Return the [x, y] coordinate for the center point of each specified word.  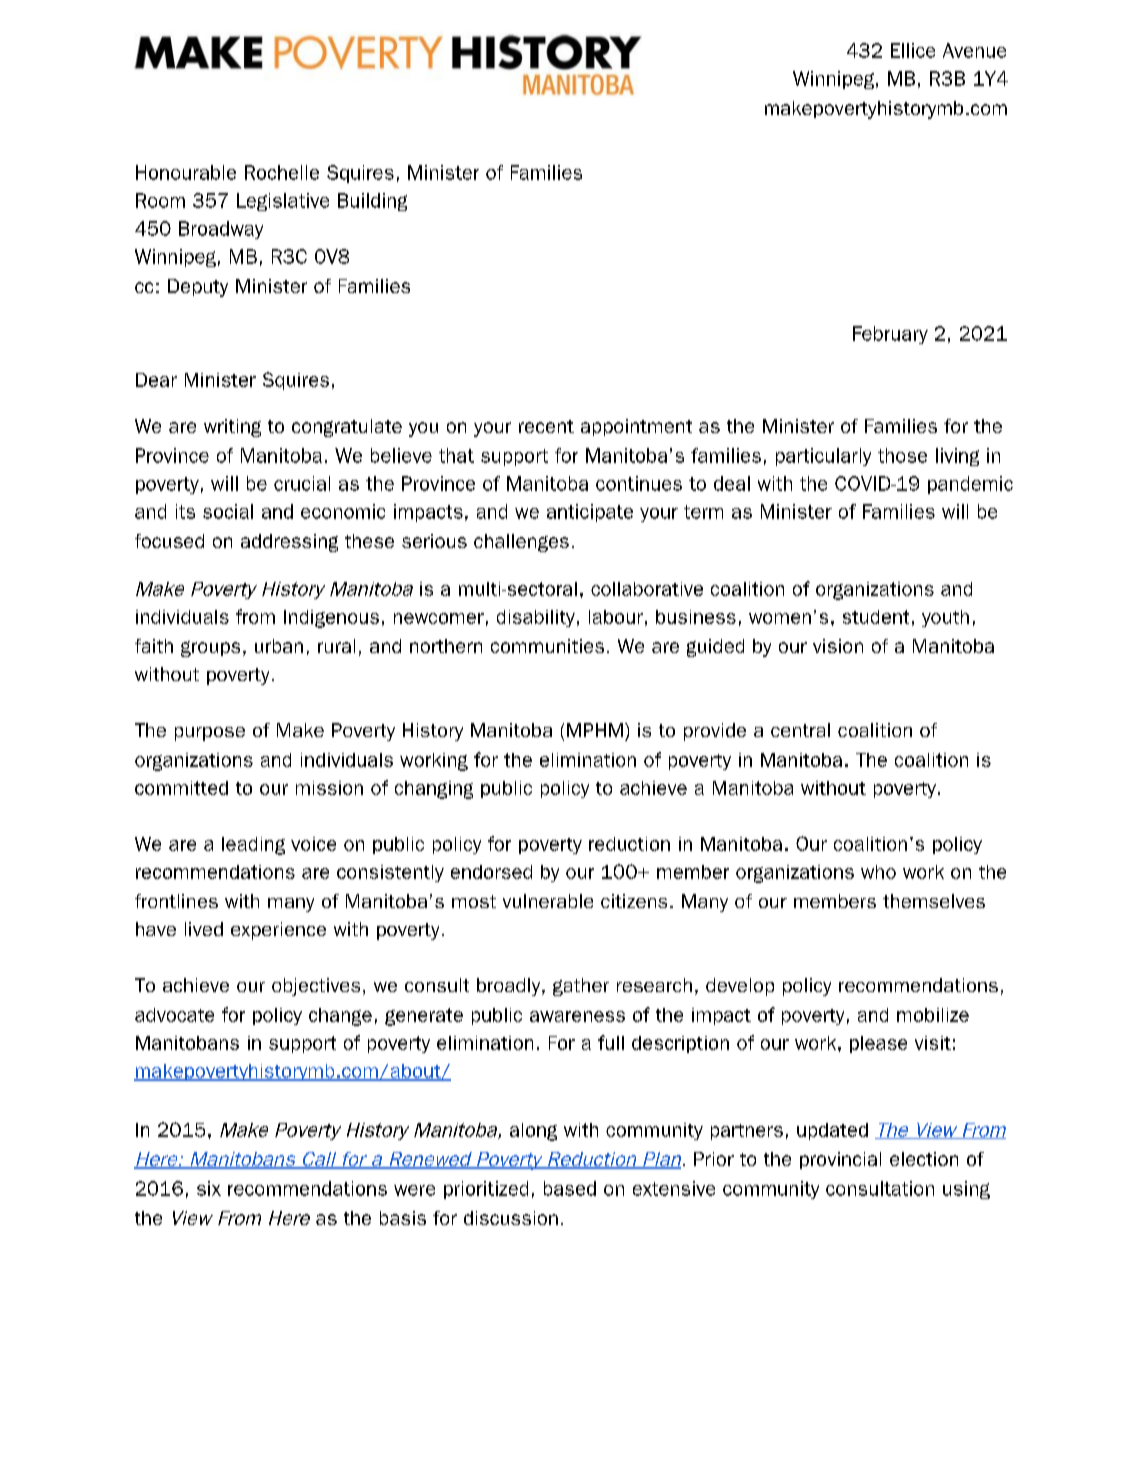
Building [372, 202]
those [902, 455]
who [878, 872]
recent [546, 426]
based [570, 1188]
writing [232, 428]
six [209, 1188]
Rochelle [282, 172]
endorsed [491, 872]
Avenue [974, 50]
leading [253, 846]
